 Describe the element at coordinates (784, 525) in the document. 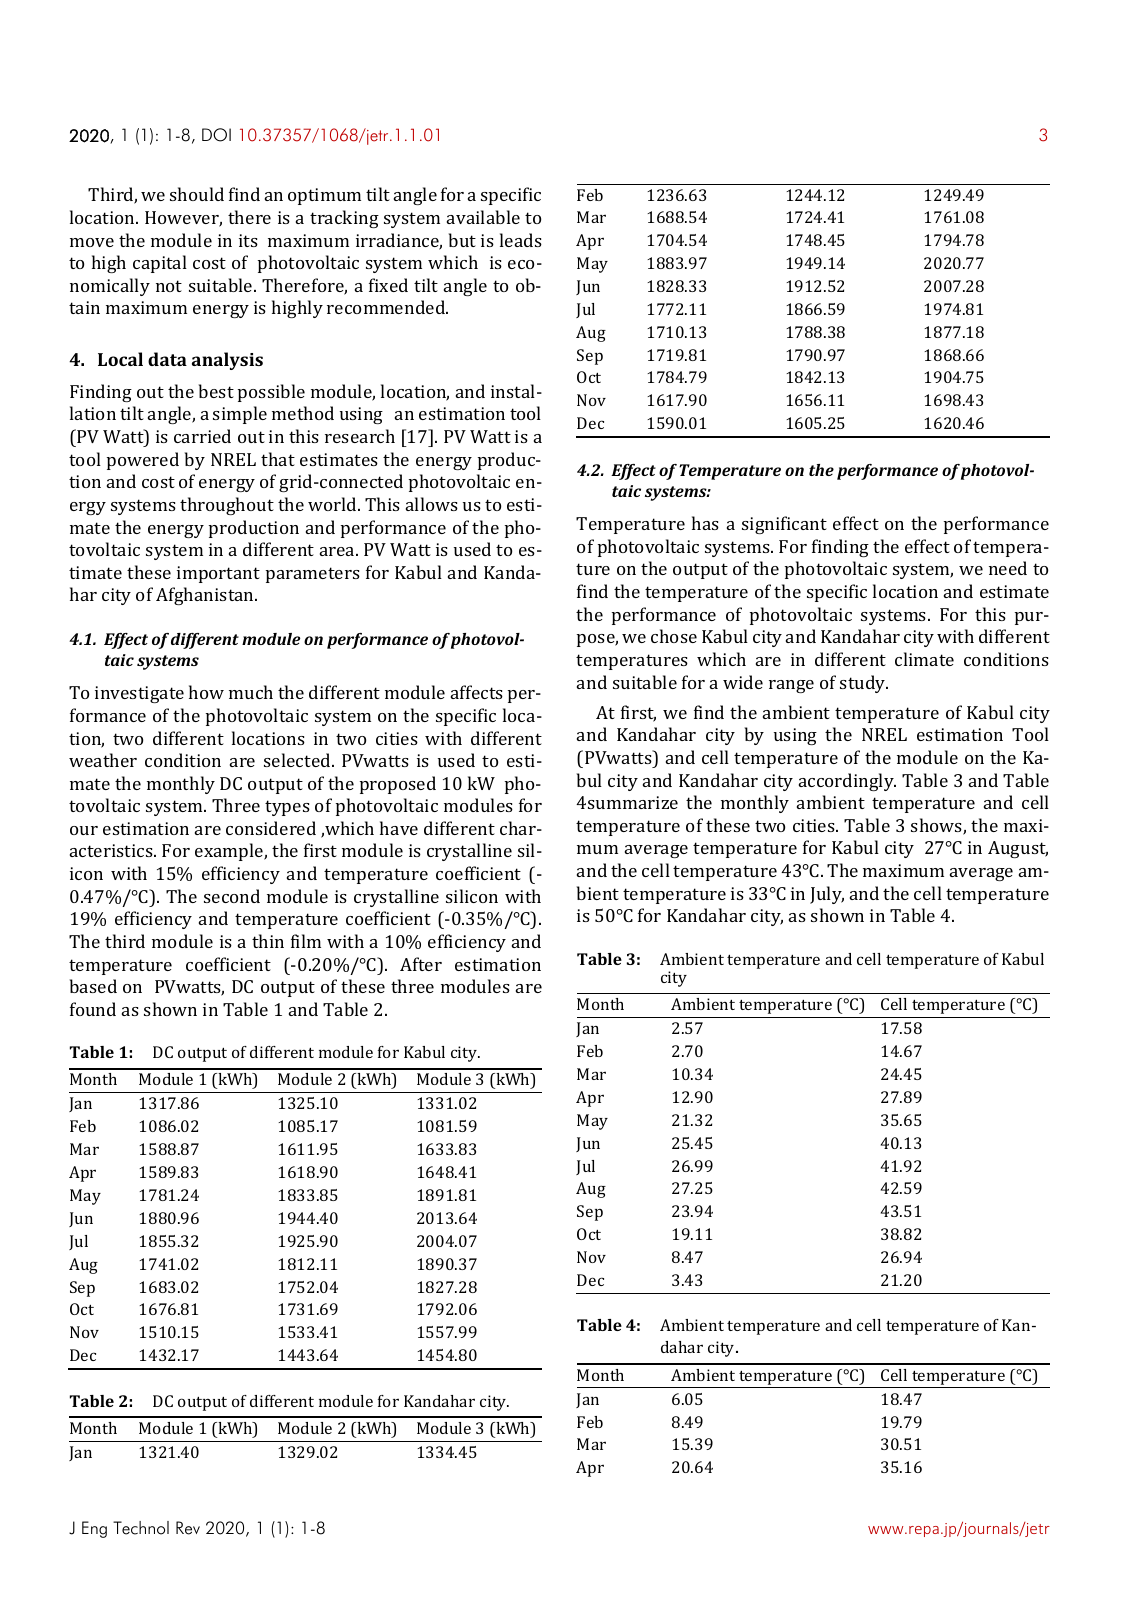

I see `significant` at that location.
